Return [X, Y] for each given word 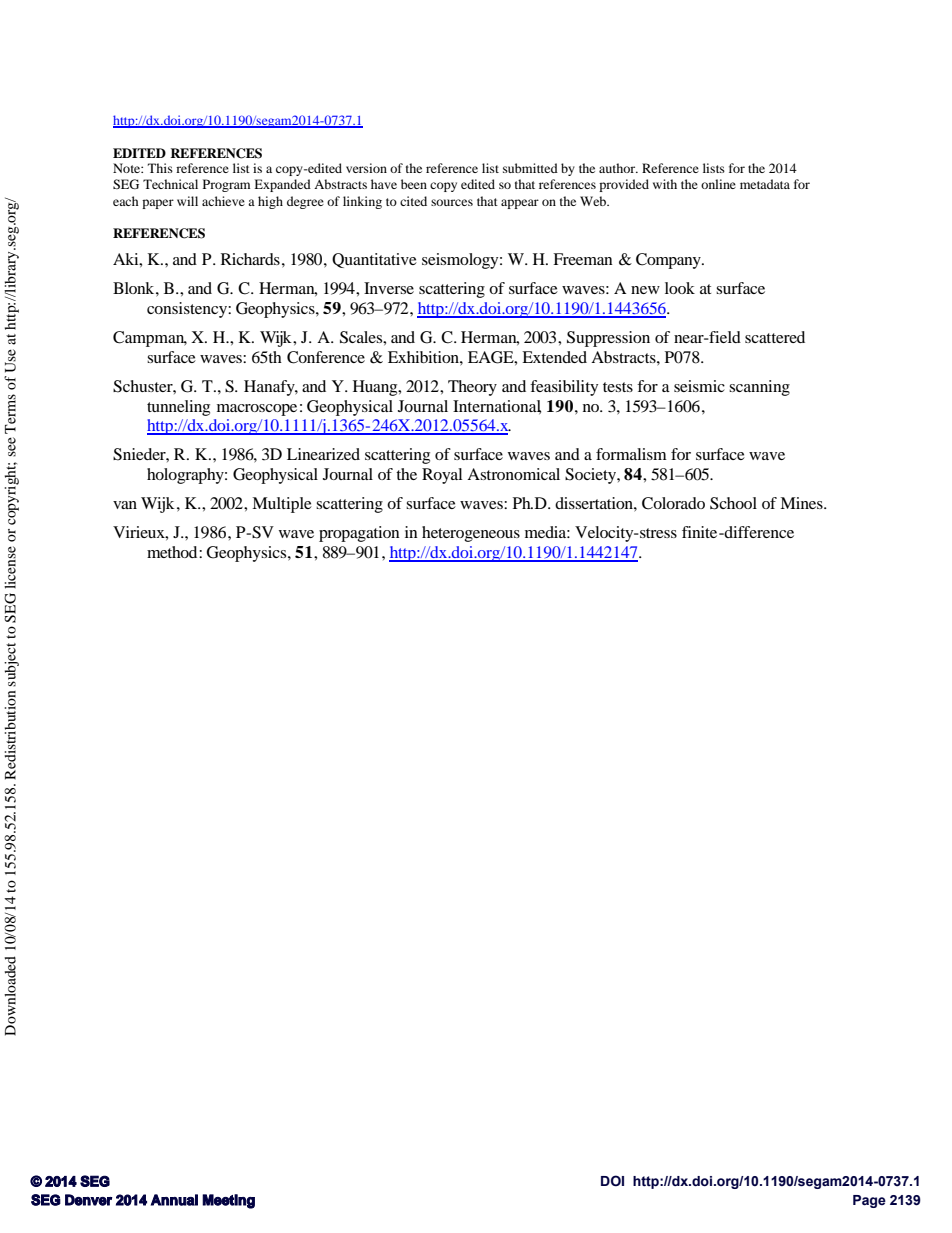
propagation [359, 534]
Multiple [282, 505]
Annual [174, 1200]
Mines [802, 503]
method [173, 552]
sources [452, 202]
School [733, 503]
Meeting [228, 1201]
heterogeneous [471, 534]
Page [869, 1201]
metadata [765, 184]
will [187, 201]
